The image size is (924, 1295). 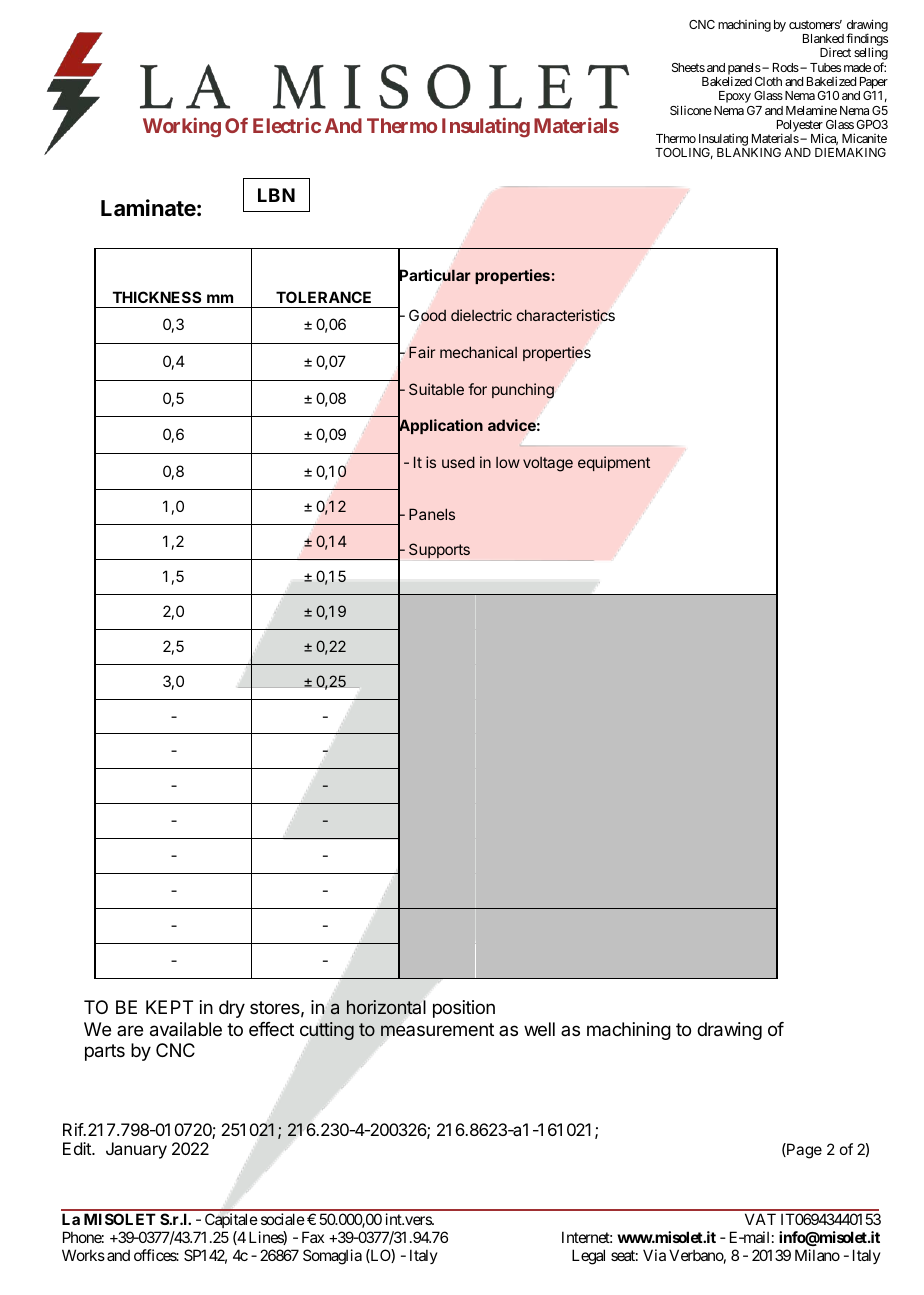 What do you see at coordinates (803, 1151) in the screenshot?
I see `Page` at bounding box center [803, 1151].
